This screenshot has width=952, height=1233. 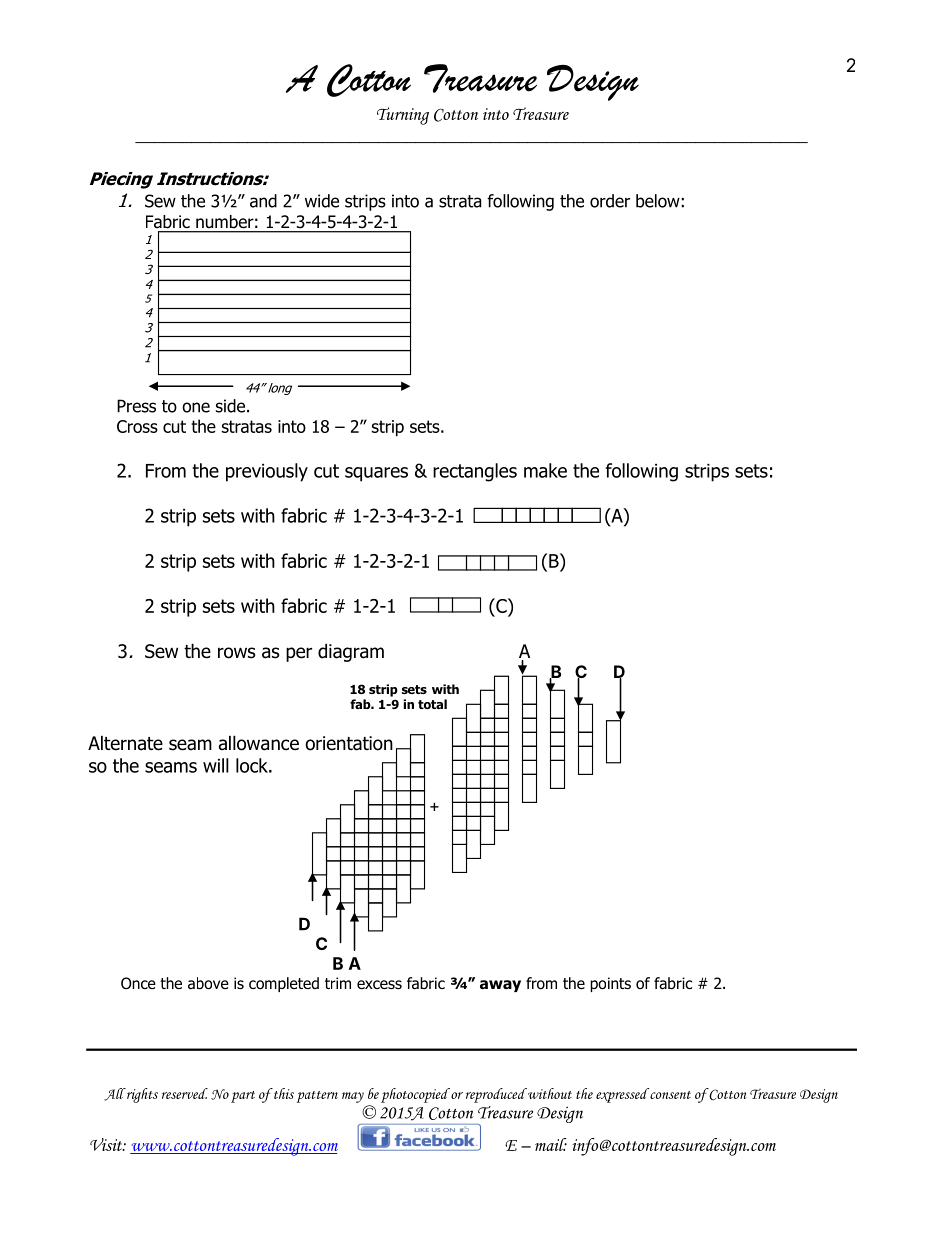 What do you see at coordinates (236, 653) in the screenshot?
I see `rows` at bounding box center [236, 653].
